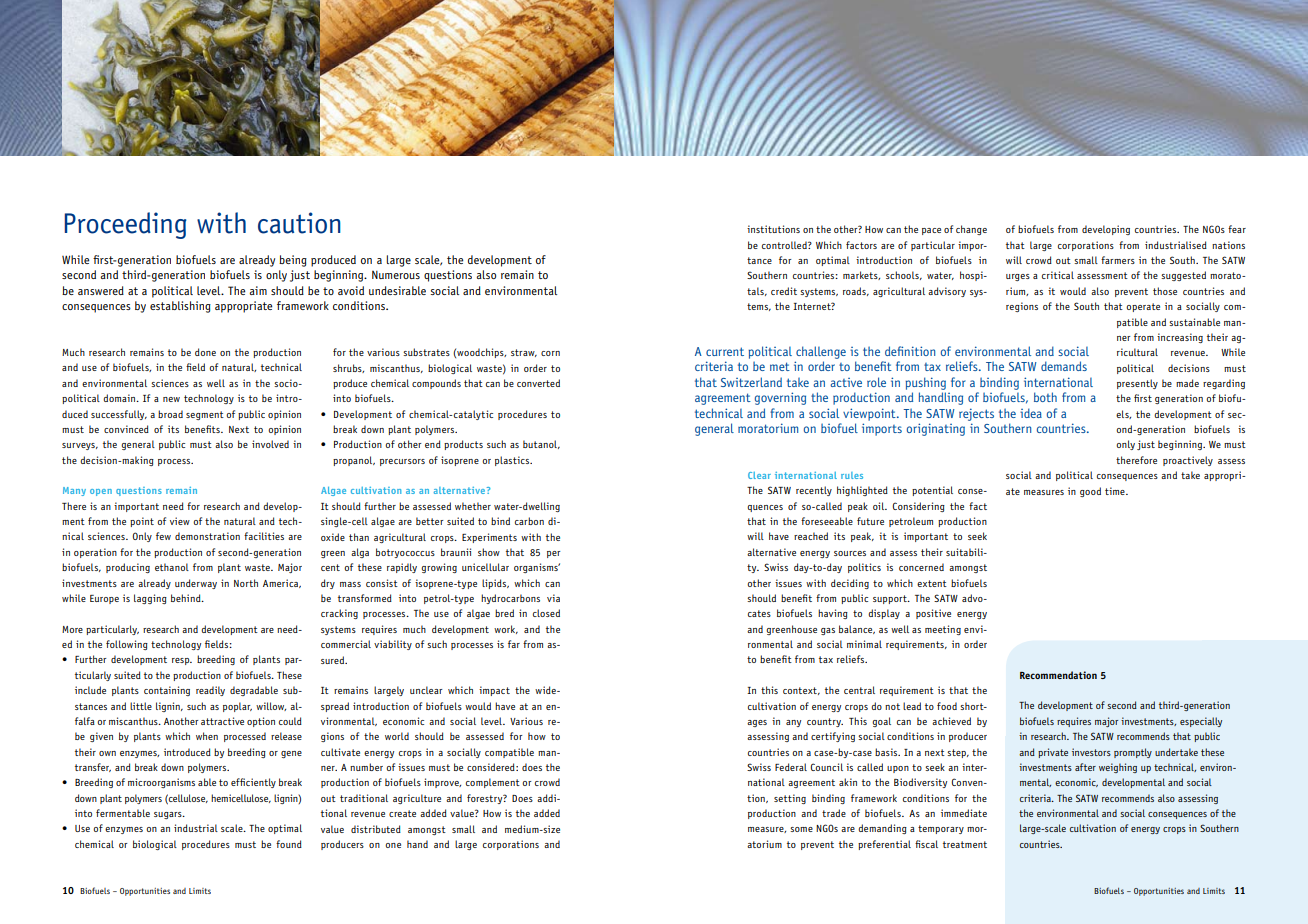 This screenshot has width=1308, height=924. I want to click on Switzerland, so click(751, 382).
